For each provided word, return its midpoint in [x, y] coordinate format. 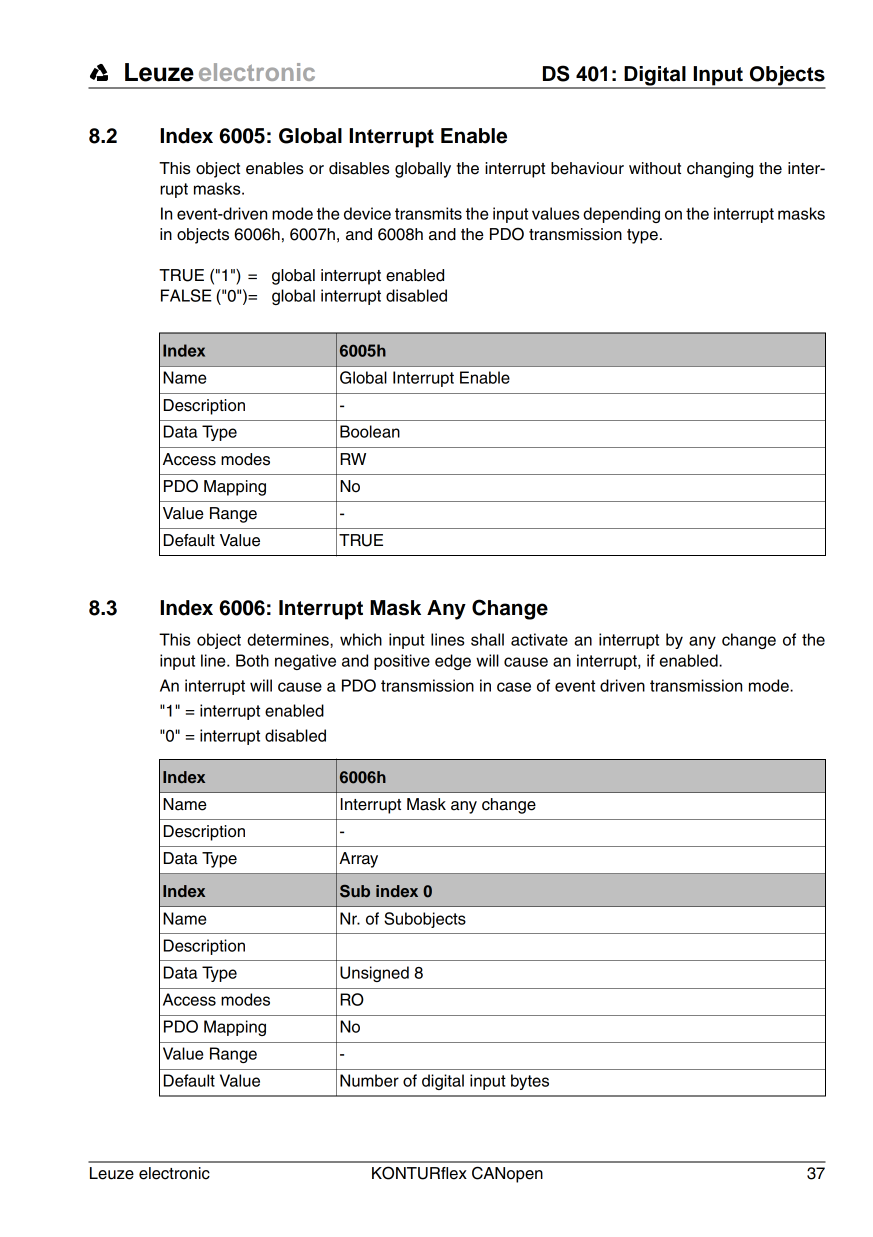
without [655, 168]
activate [539, 639]
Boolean [370, 431]
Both [252, 660]
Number [369, 1080]
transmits [428, 213]
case [514, 687]
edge [453, 662]
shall [487, 639]
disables [359, 168]
